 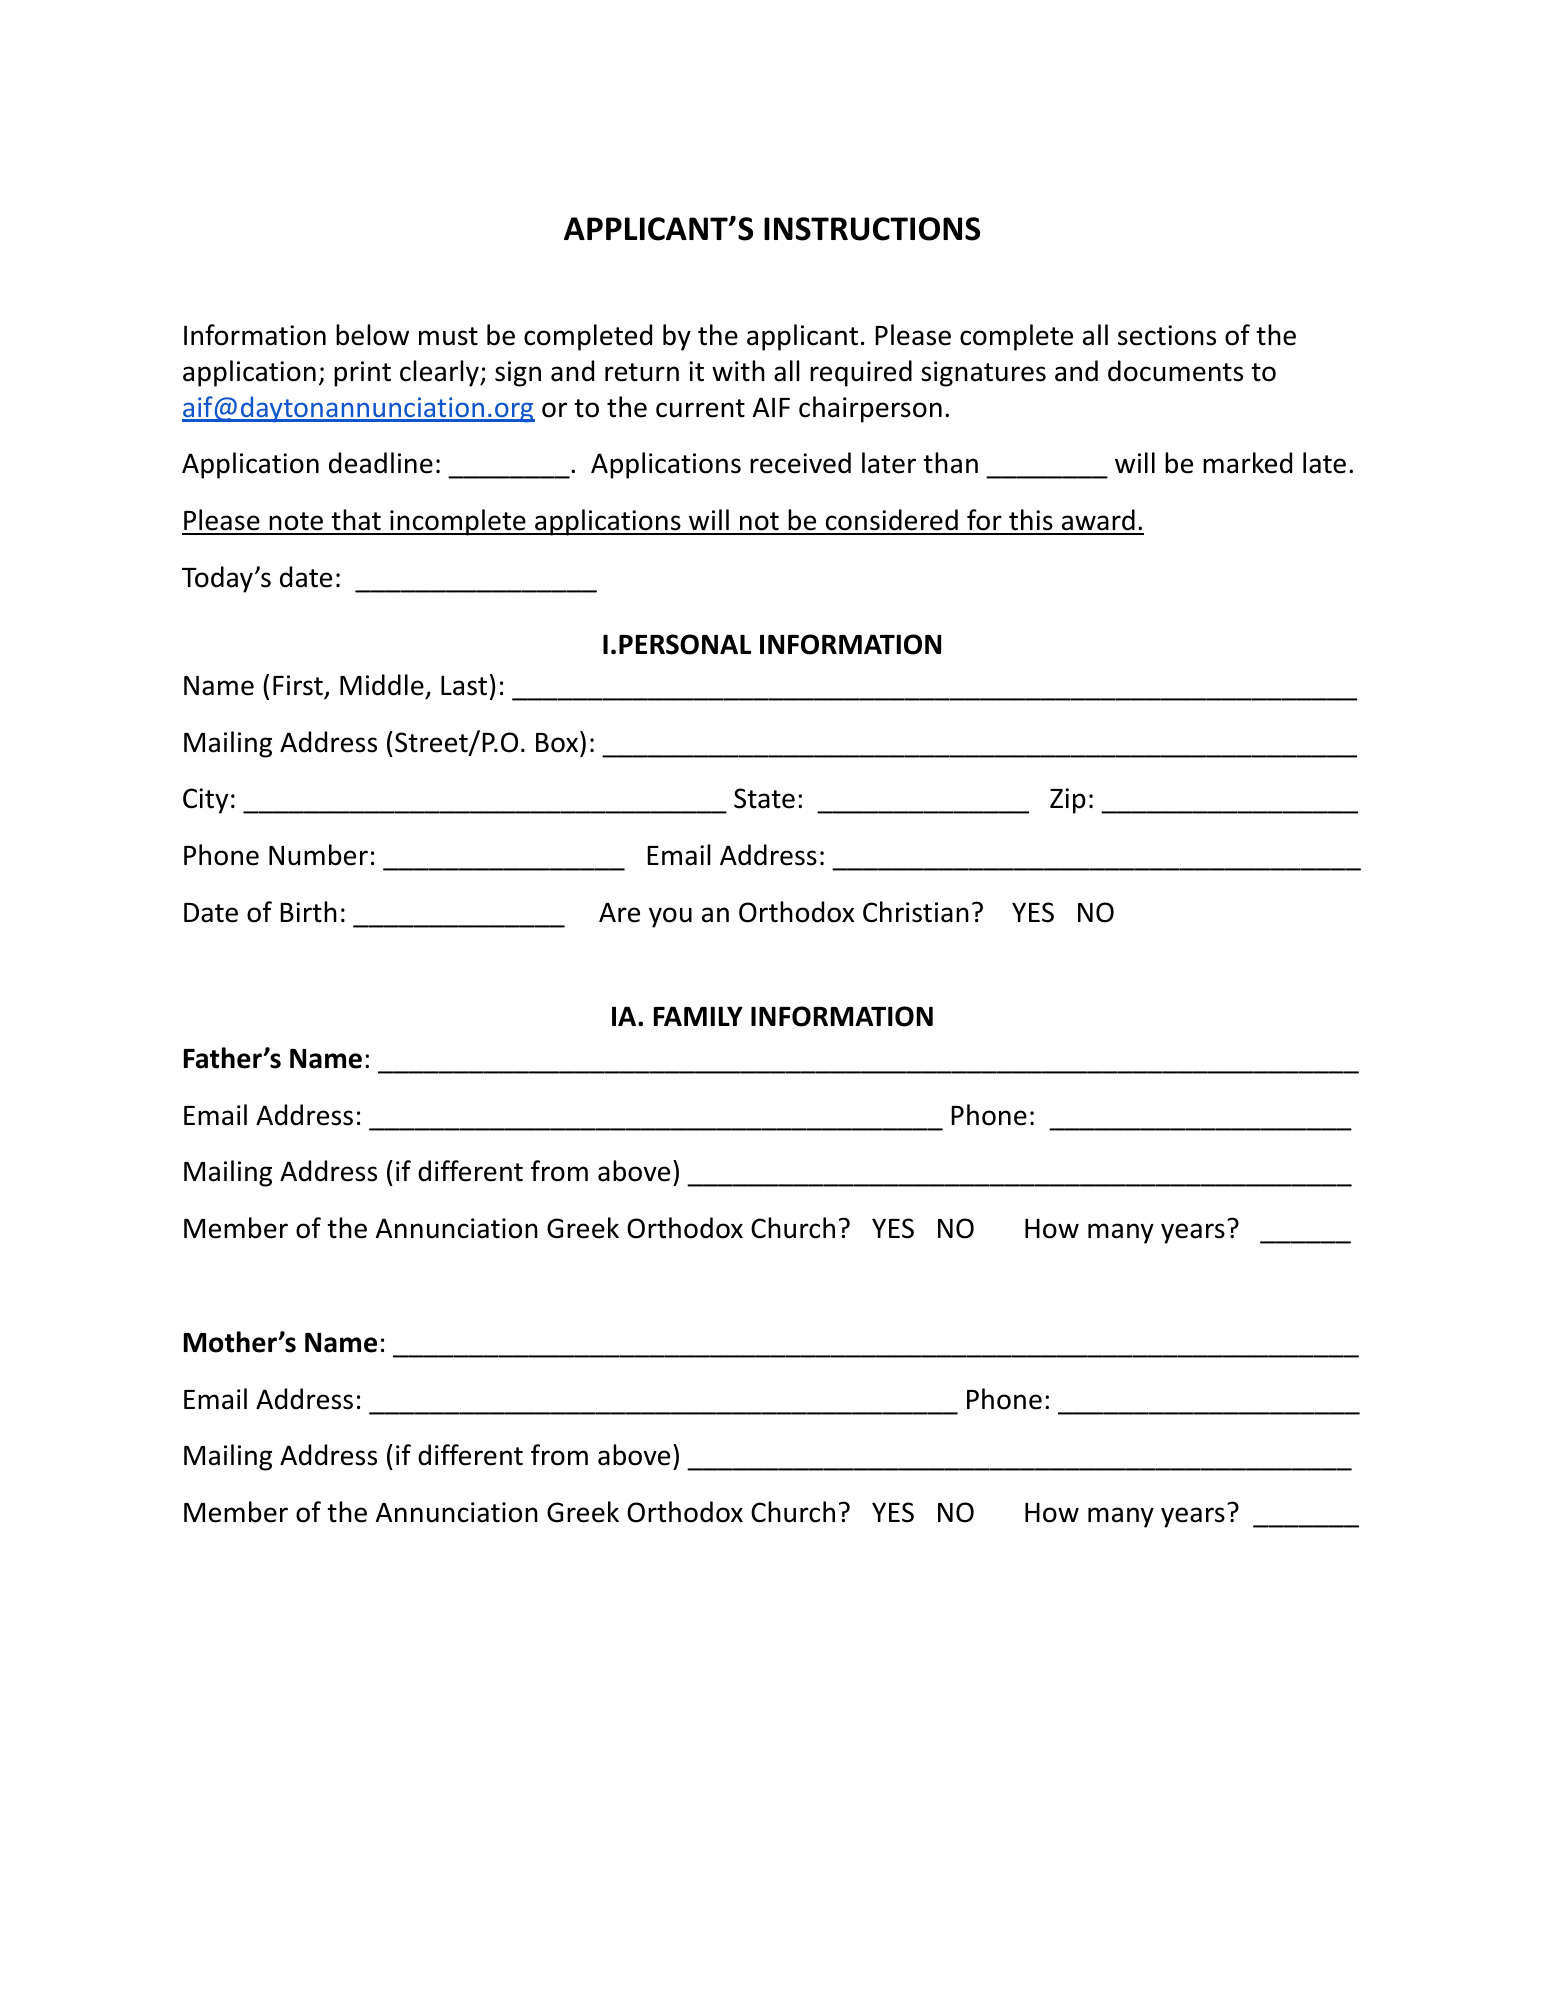 What do you see at coordinates (872, 229) in the screenshot?
I see `INSTRUCTIONS` at bounding box center [872, 229].
